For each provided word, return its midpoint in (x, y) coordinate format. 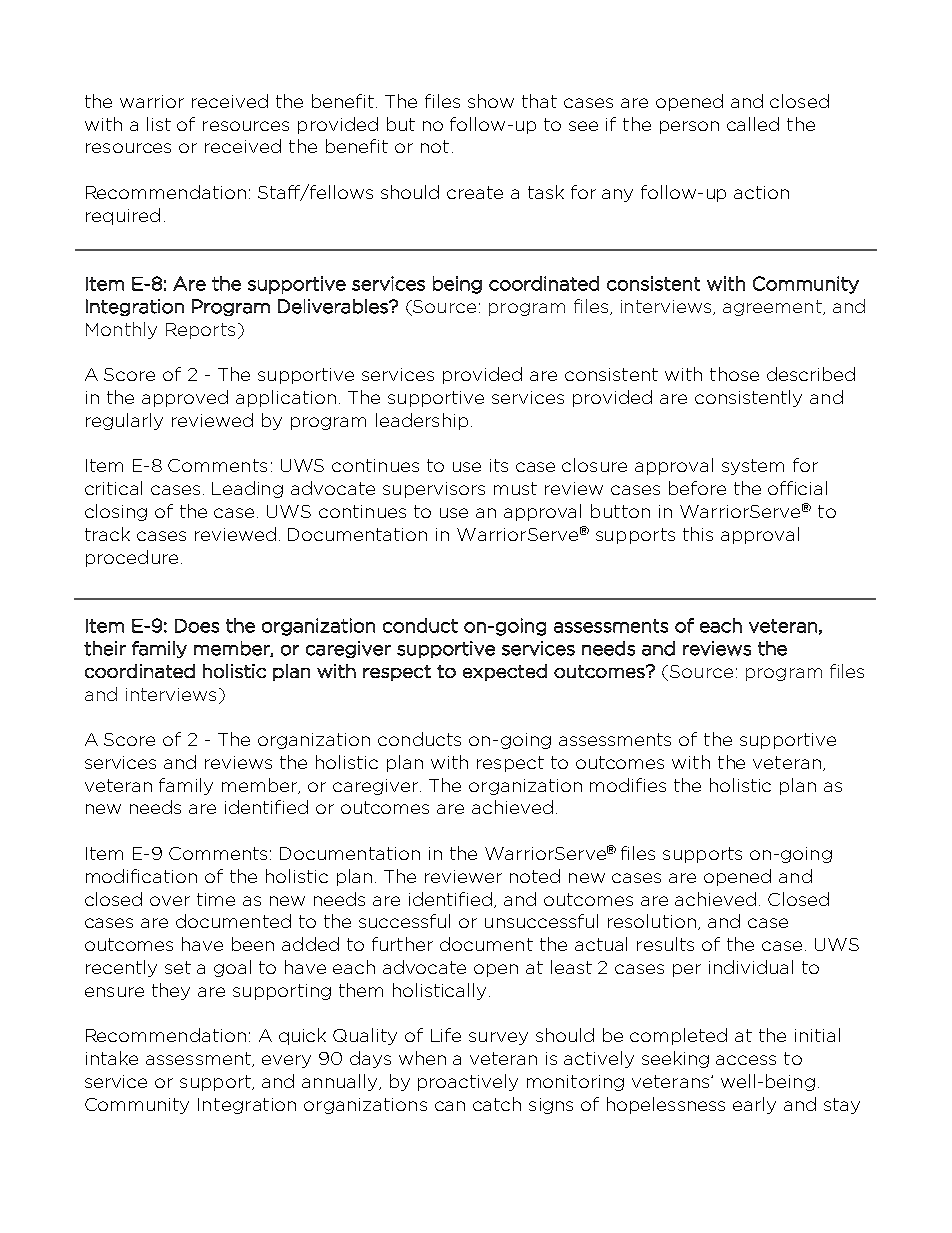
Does (197, 626)
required (123, 216)
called (753, 124)
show (491, 101)
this (698, 534)
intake (112, 1058)
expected (505, 672)
